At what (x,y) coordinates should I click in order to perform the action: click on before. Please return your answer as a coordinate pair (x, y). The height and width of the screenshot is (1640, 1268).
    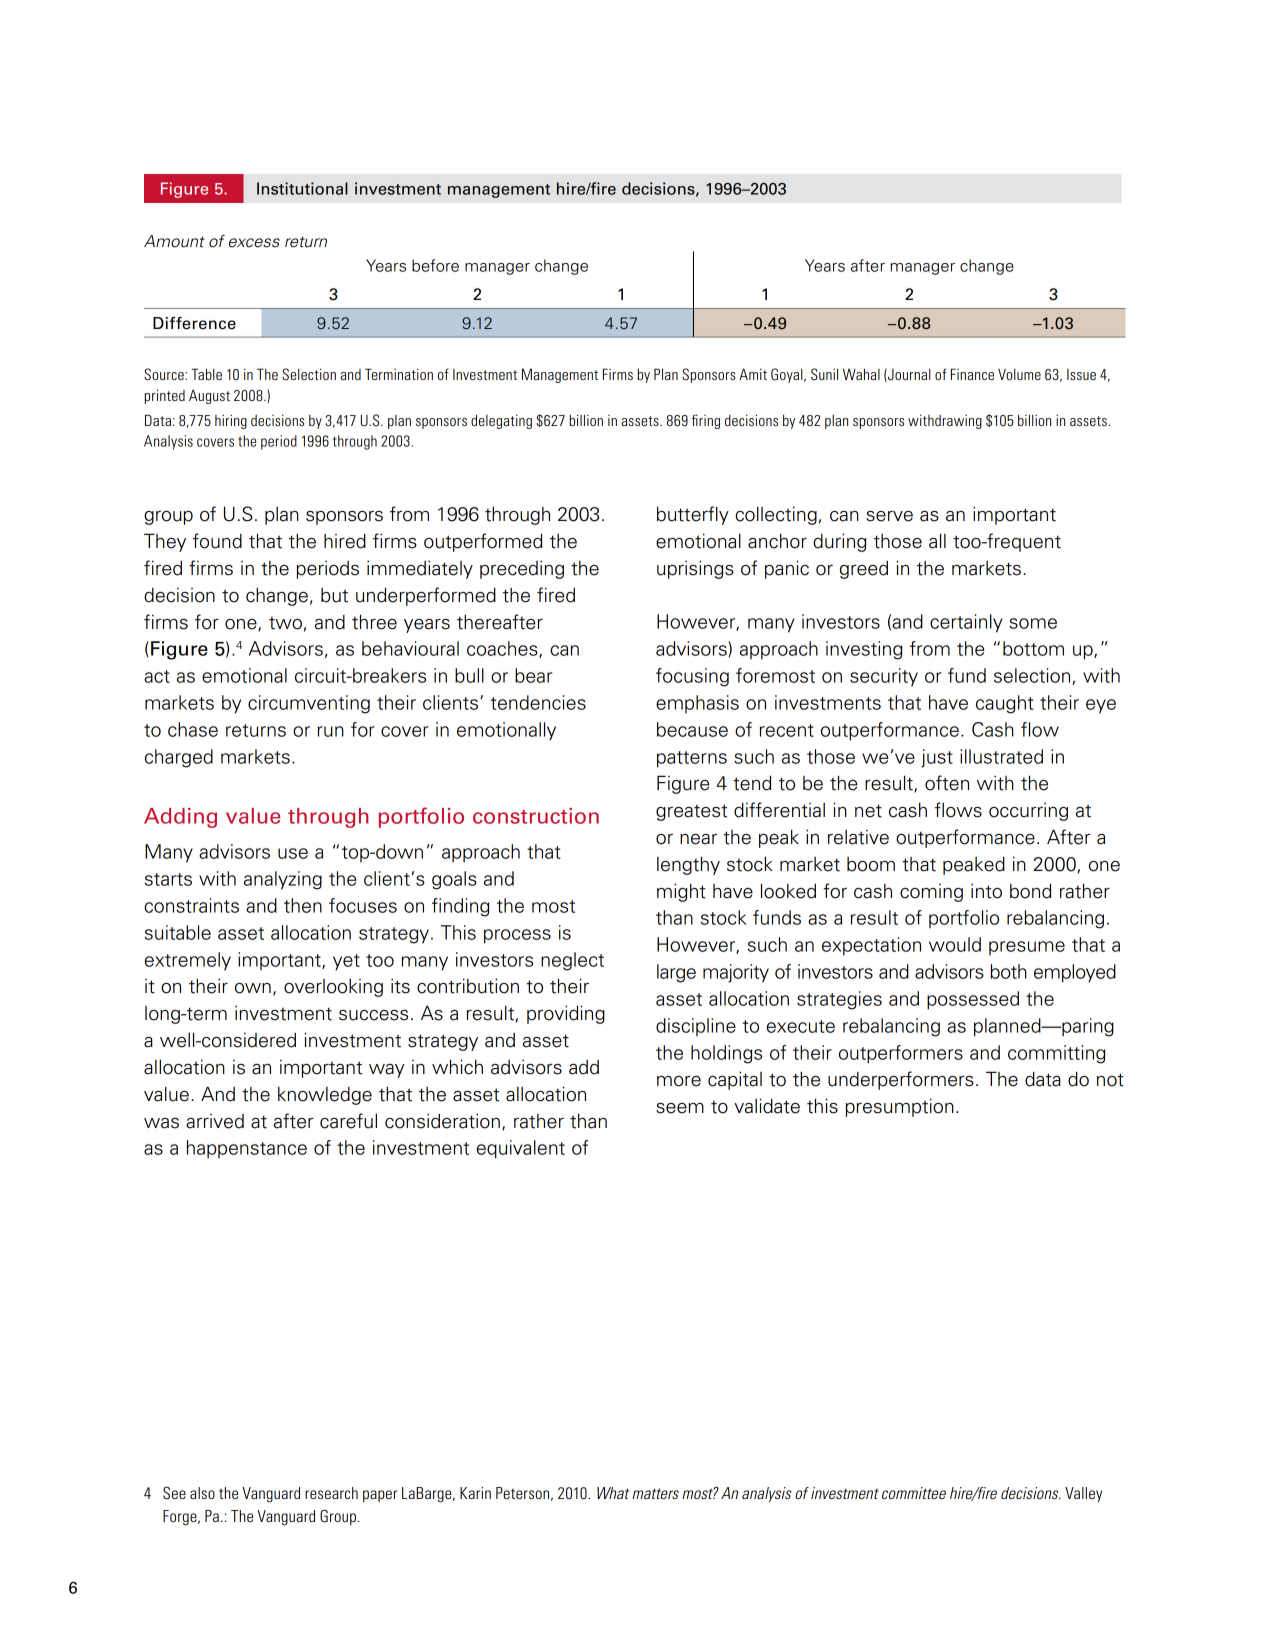
    Looking at the image, I should click on (435, 265).
